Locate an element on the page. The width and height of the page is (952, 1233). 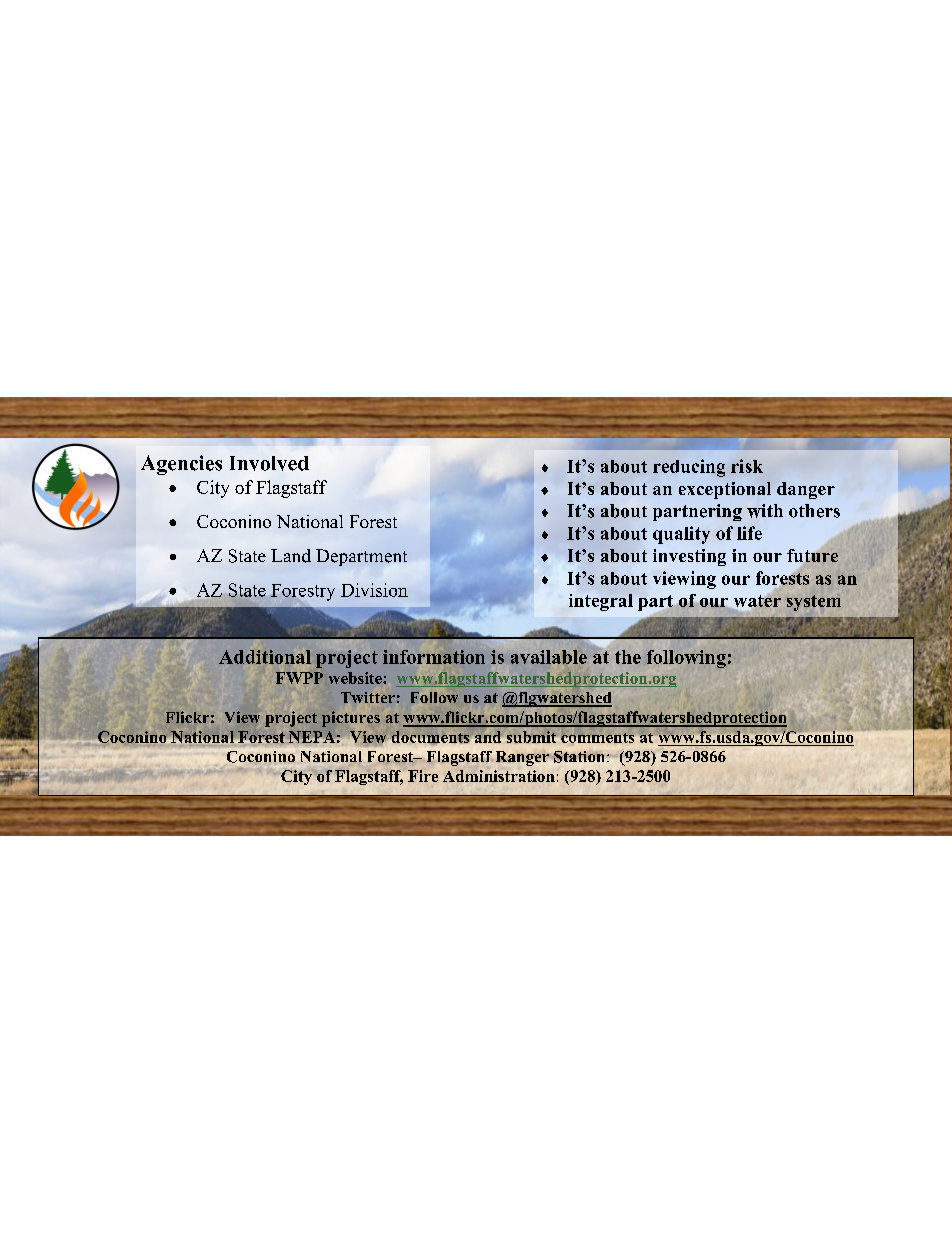
Involved is located at coordinates (269, 463).
